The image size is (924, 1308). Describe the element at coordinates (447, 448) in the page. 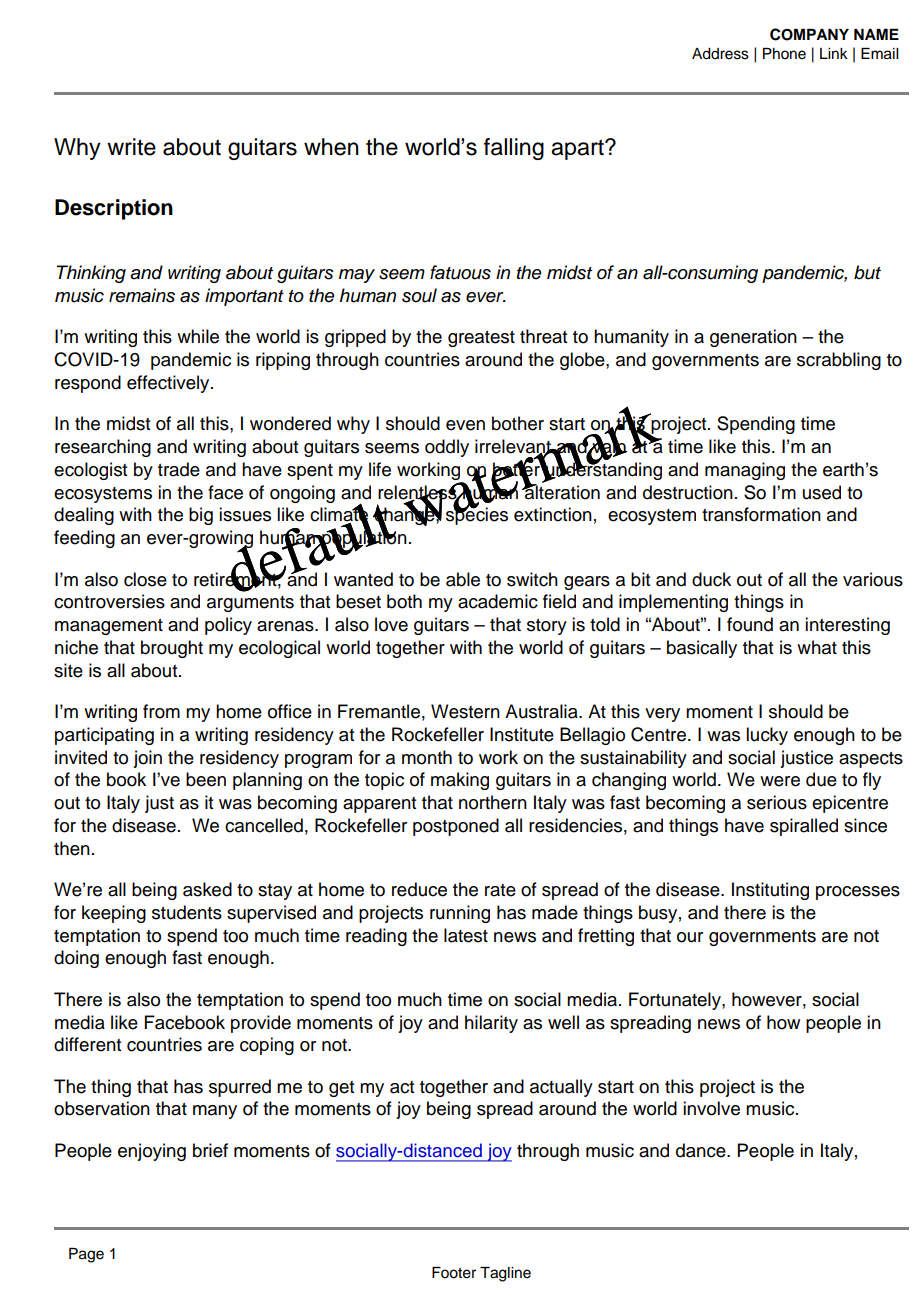

I see `oddly` at that location.
